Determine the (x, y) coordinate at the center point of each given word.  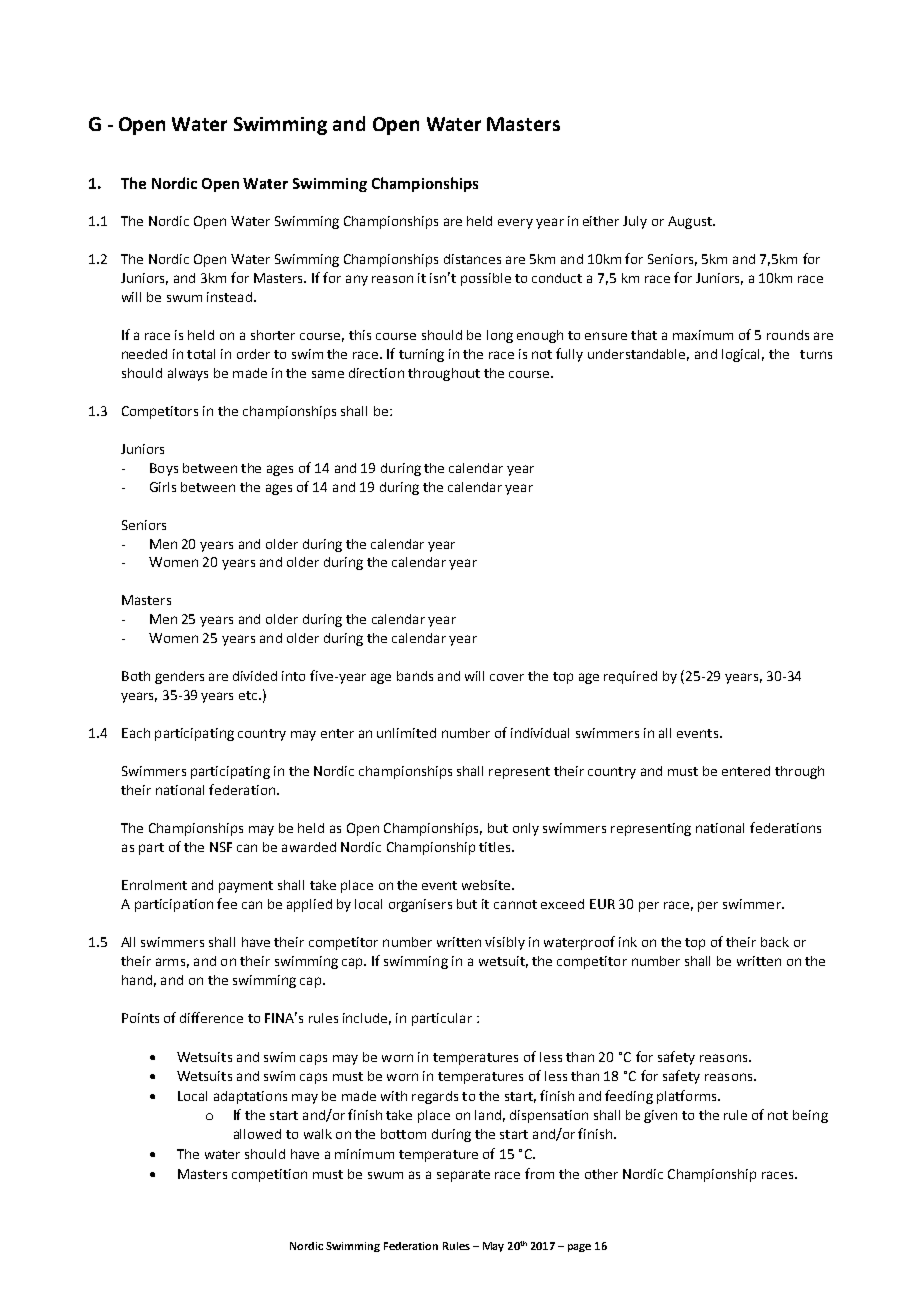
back (775, 942)
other (601, 1174)
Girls (163, 487)
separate (463, 1176)
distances (472, 259)
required (630, 677)
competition (269, 1175)
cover (507, 677)
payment (246, 887)
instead (229, 297)
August (691, 222)
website (487, 885)
